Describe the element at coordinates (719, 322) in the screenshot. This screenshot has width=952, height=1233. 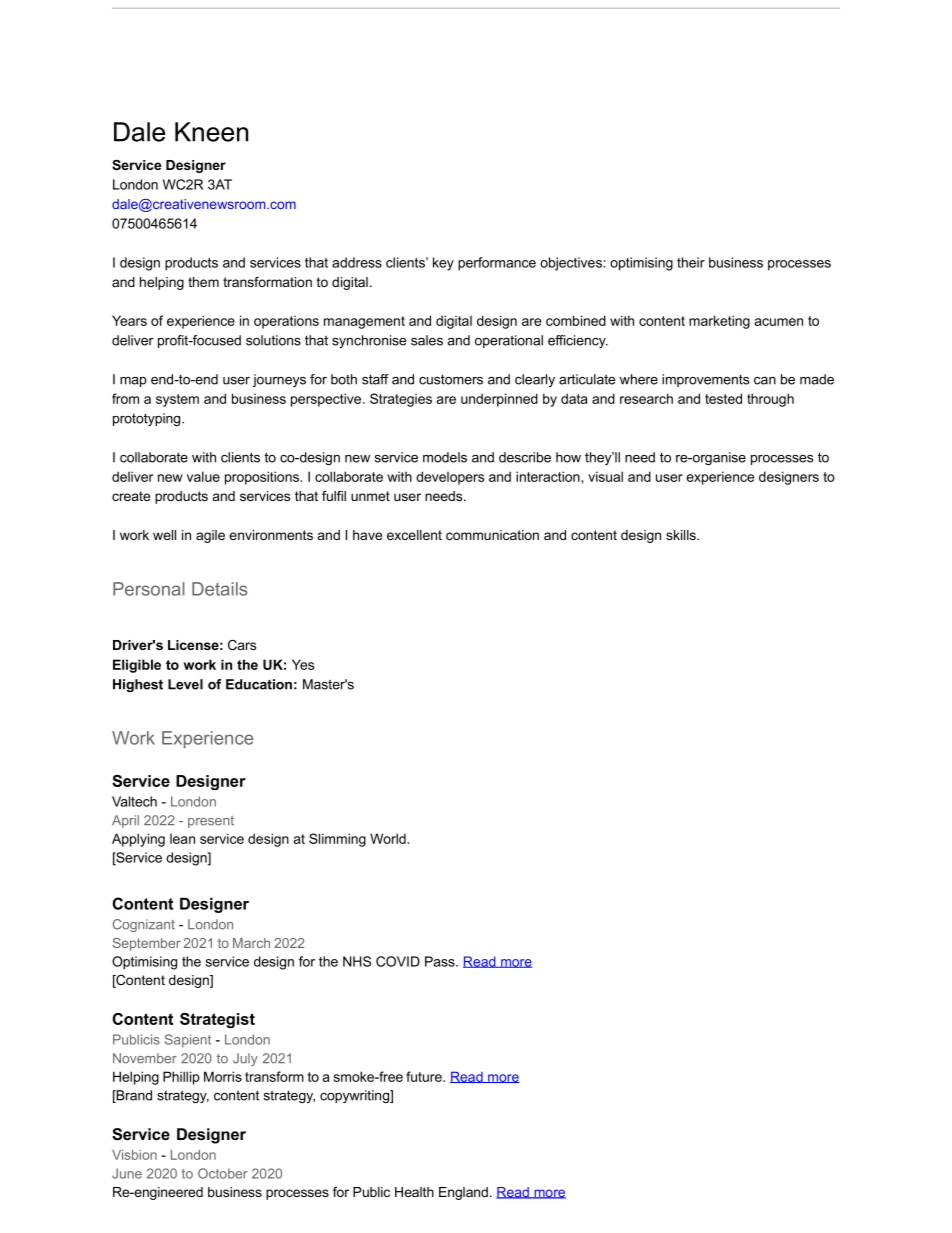
I see `marketing` at that location.
